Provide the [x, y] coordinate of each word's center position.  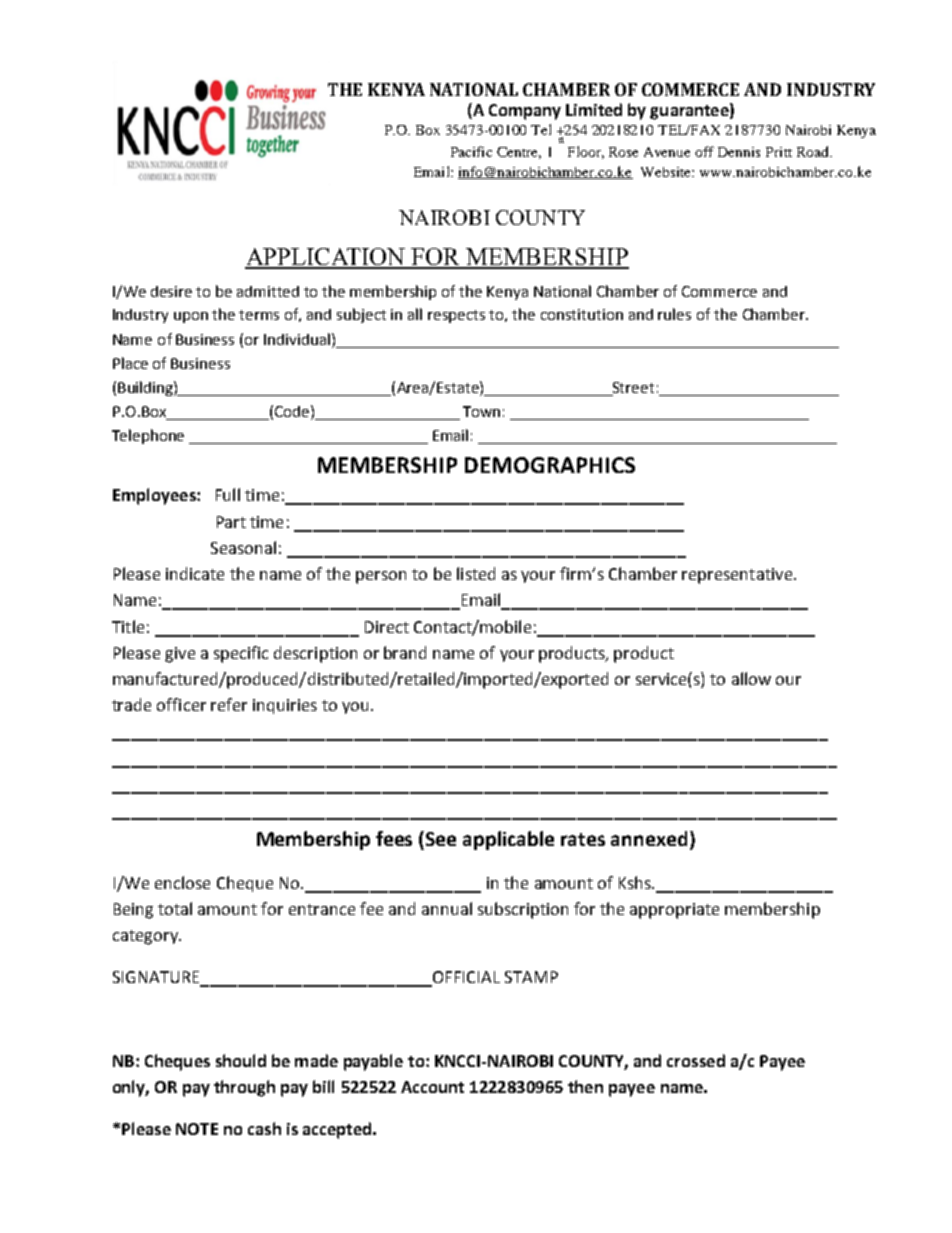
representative [738, 576]
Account [432, 1087]
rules [674, 314]
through [244, 1088]
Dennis [739, 152]
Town [481, 411]
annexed [649, 838]
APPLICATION [326, 258]
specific [241, 654]
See [441, 839]
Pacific [471, 151]
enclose [182, 882]
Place [130, 363]
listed [476, 573]
